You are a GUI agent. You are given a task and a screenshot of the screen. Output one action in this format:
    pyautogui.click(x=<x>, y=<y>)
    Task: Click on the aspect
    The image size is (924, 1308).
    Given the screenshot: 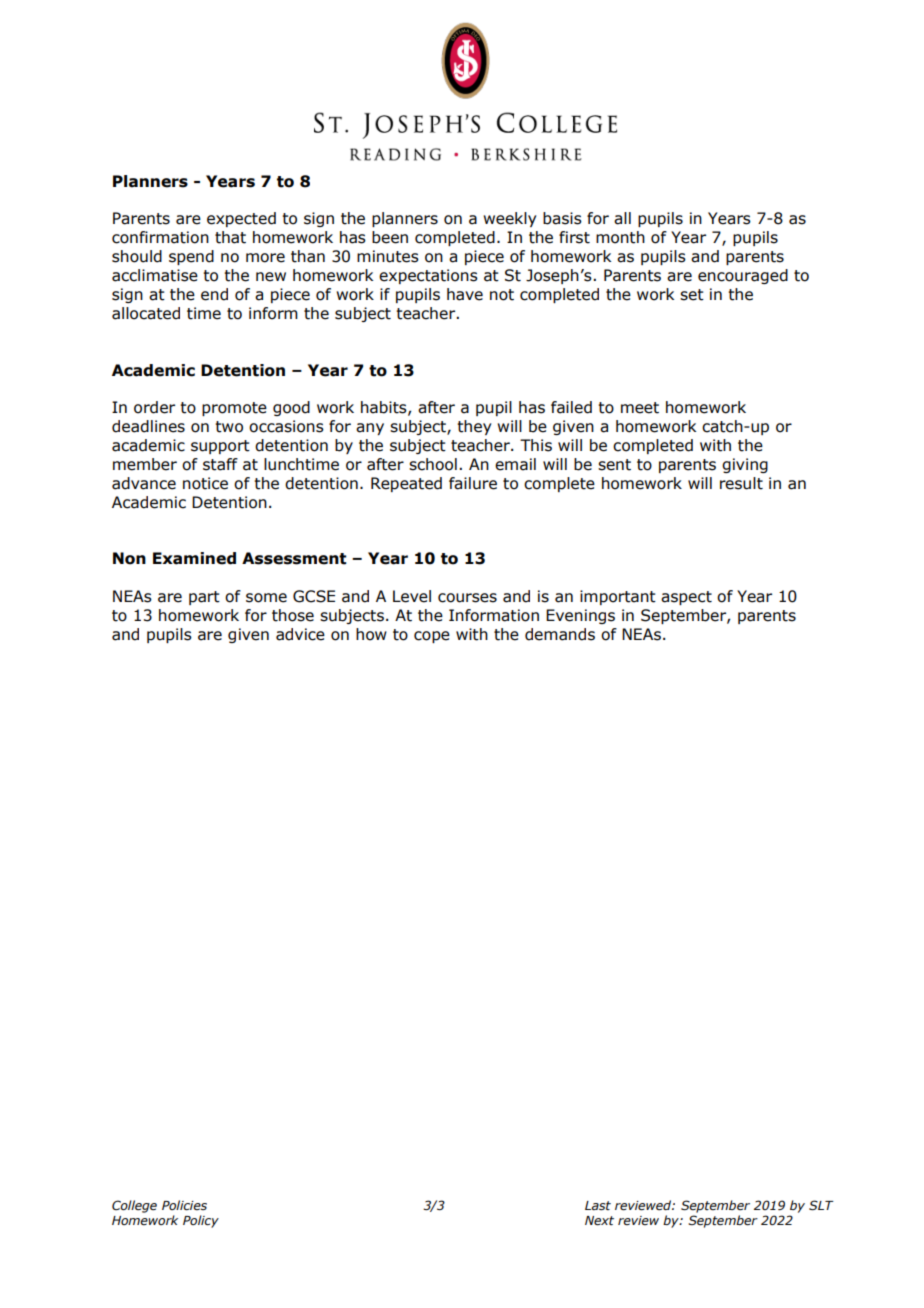 What is the action you would take?
    pyautogui.click(x=686, y=598)
